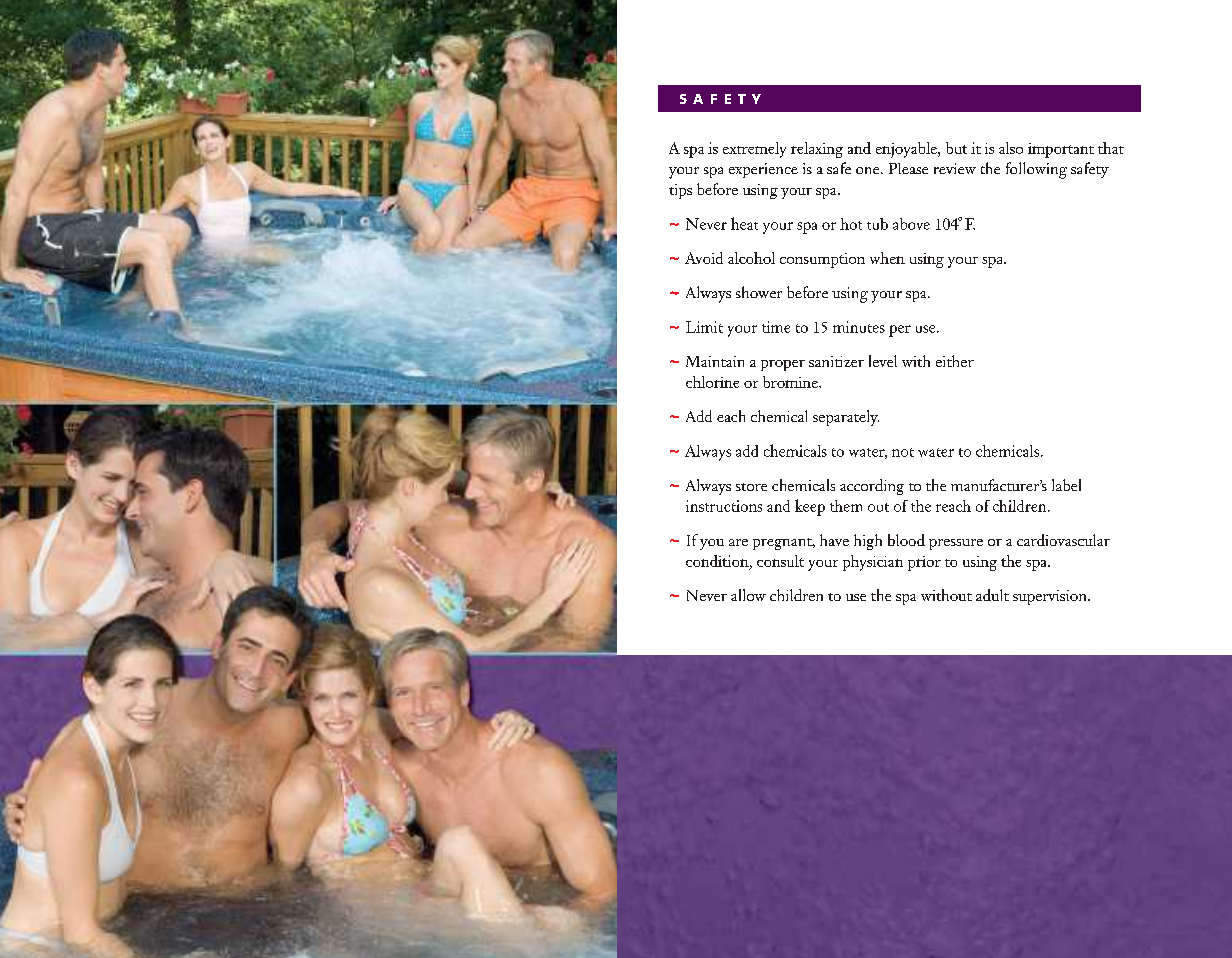 This document has width=1232, height=958. I want to click on extremely, so click(754, 150).
